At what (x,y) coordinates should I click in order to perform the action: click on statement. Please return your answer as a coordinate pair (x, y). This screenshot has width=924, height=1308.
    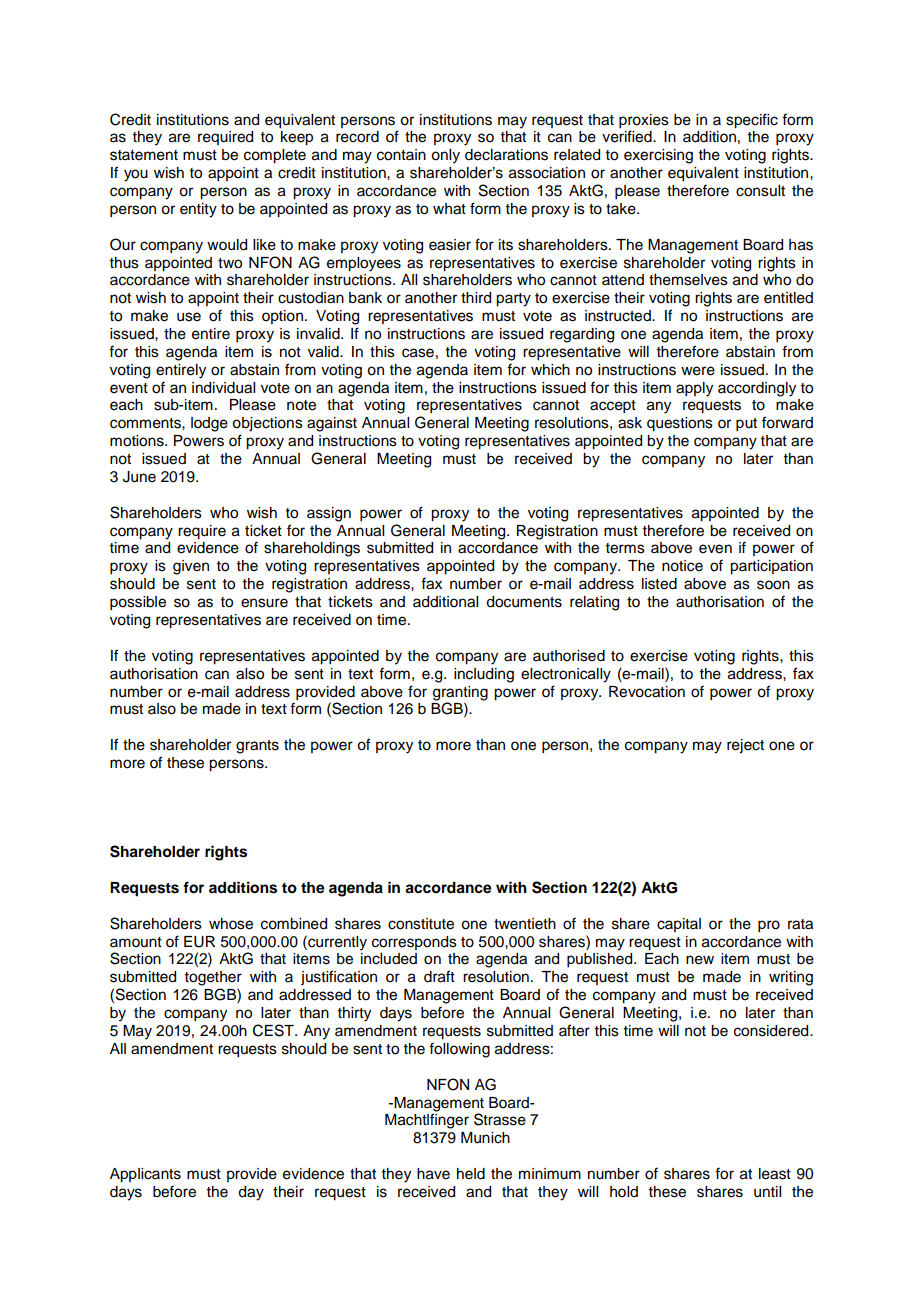
    Looking at the image, I should click on (144, 155).
